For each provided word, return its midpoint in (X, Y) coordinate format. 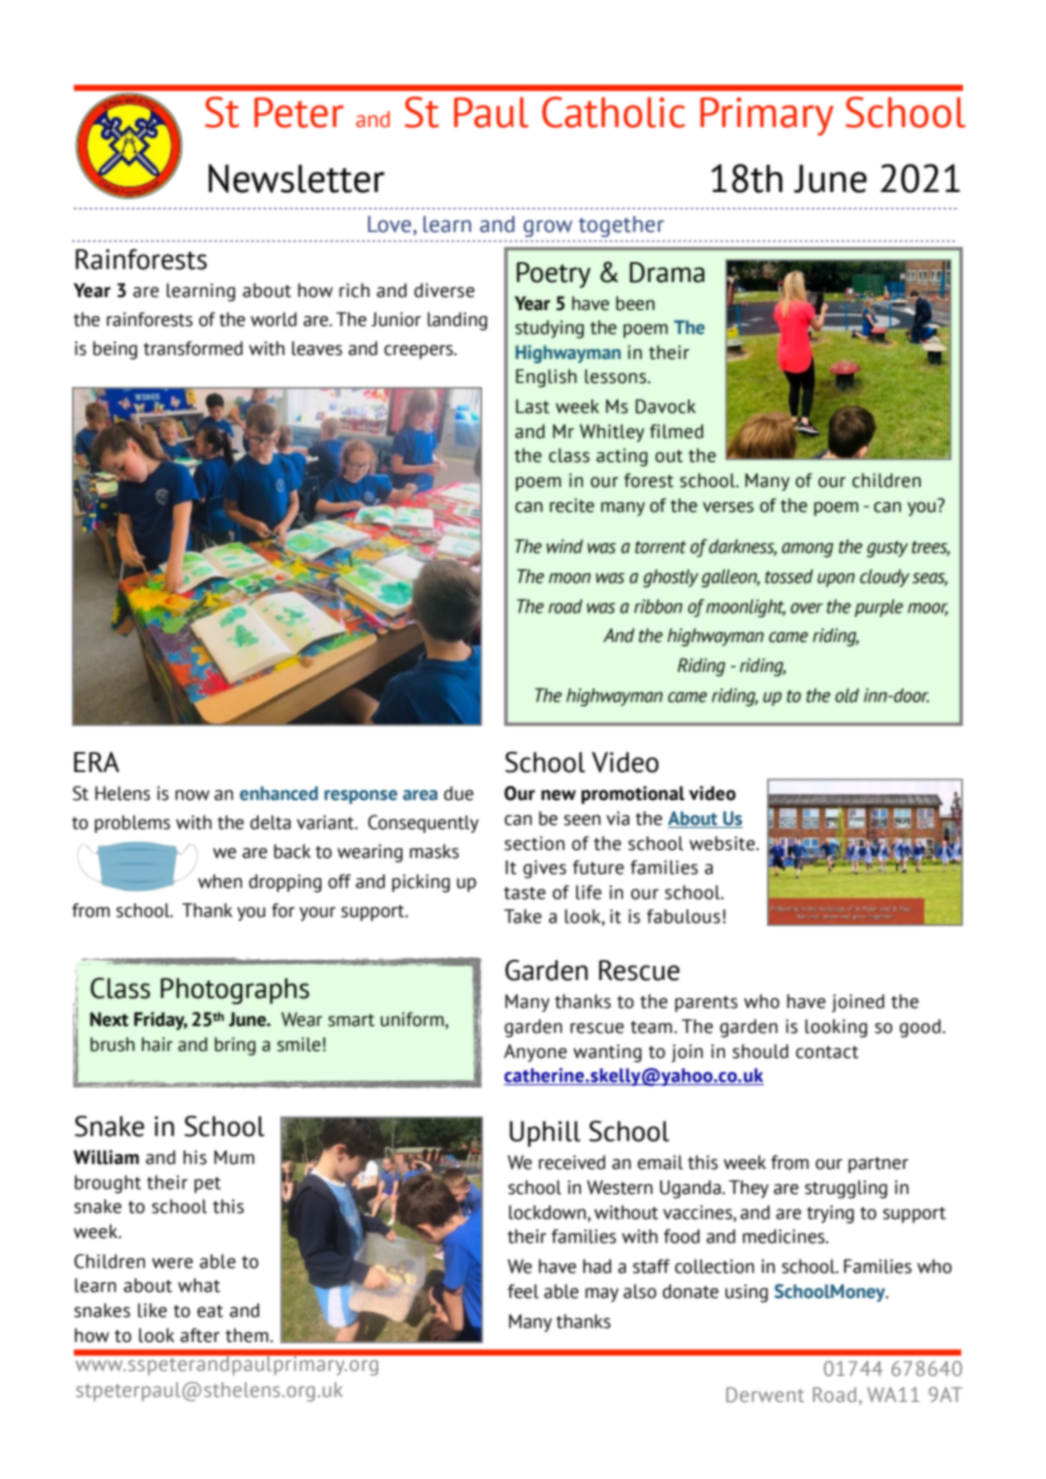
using (746, 1293)
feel (523, 1291)
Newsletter (297, 178)
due (459, 793)
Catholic (613, 112)
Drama (667, 272)
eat (210, 1311)
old (847, 695)
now (192, 795)
